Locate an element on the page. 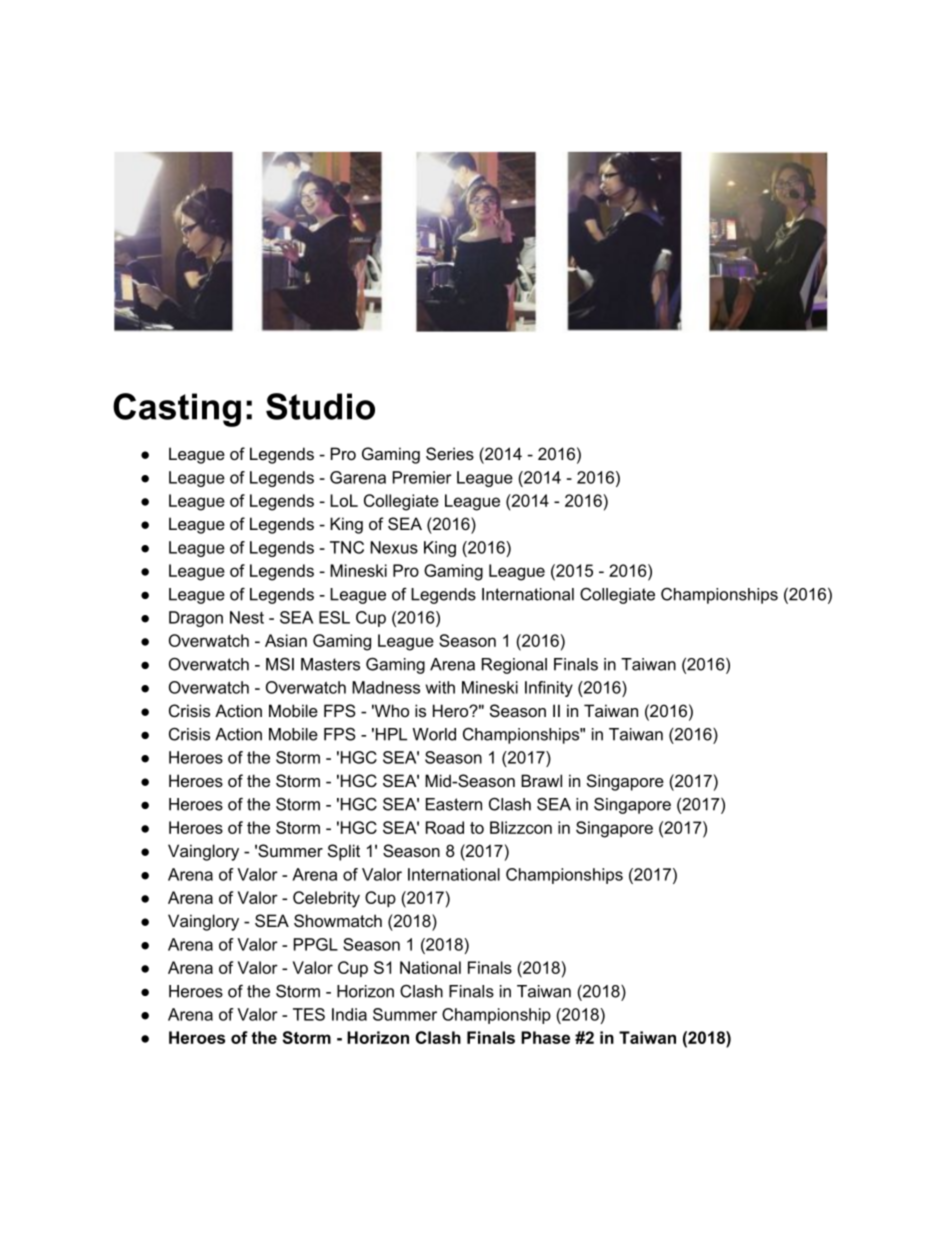 This document has width=952, height=1233. World is located at coordinates (434, 734).
